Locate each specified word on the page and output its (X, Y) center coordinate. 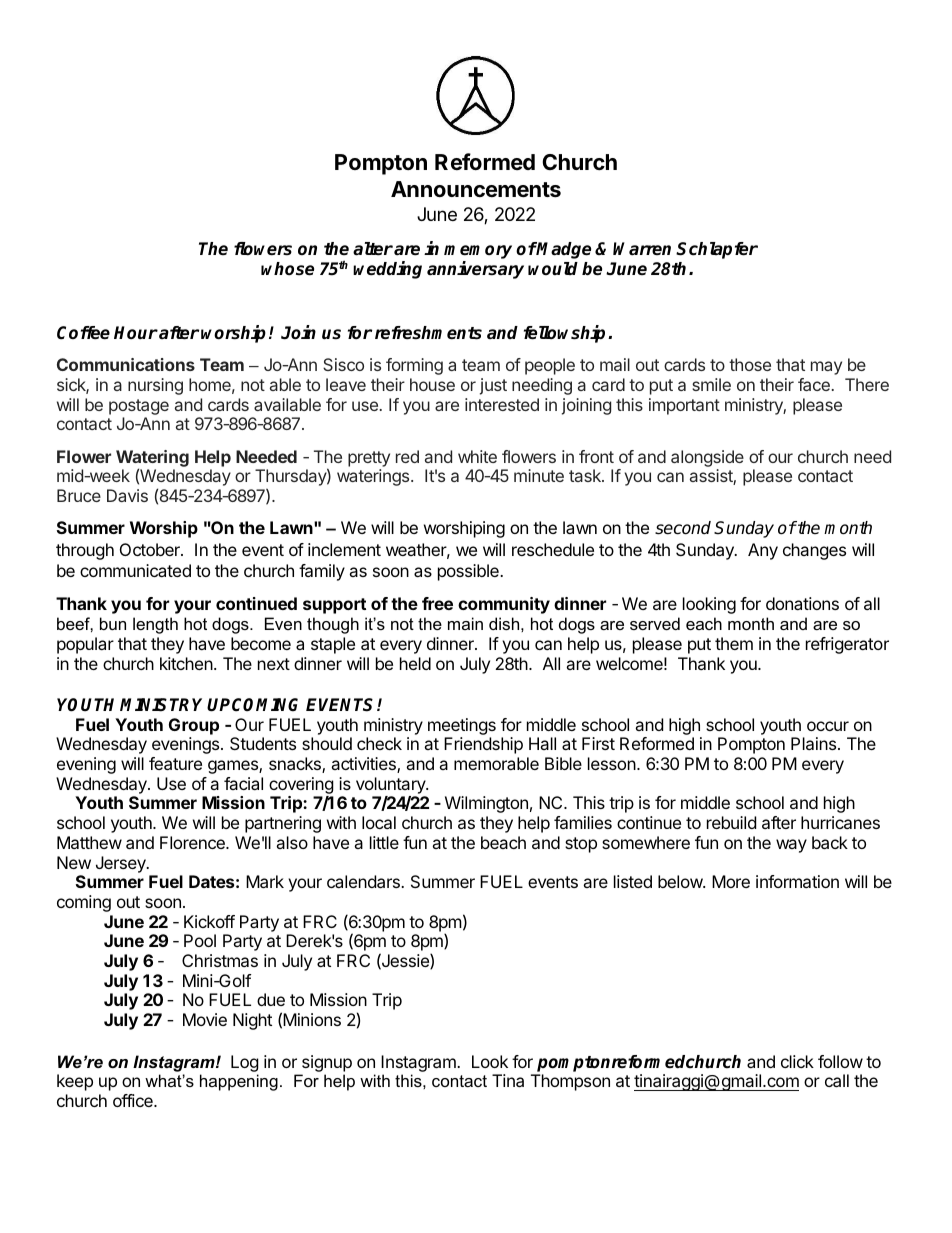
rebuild (731, 822)
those (750, 364)
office (134, 1100)
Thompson (570, 1082)
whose (287, 269)
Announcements (476, 189)
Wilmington (486, 804)
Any (763, 551)
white (477, 456)
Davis (127, 495)
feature (175, 763)
